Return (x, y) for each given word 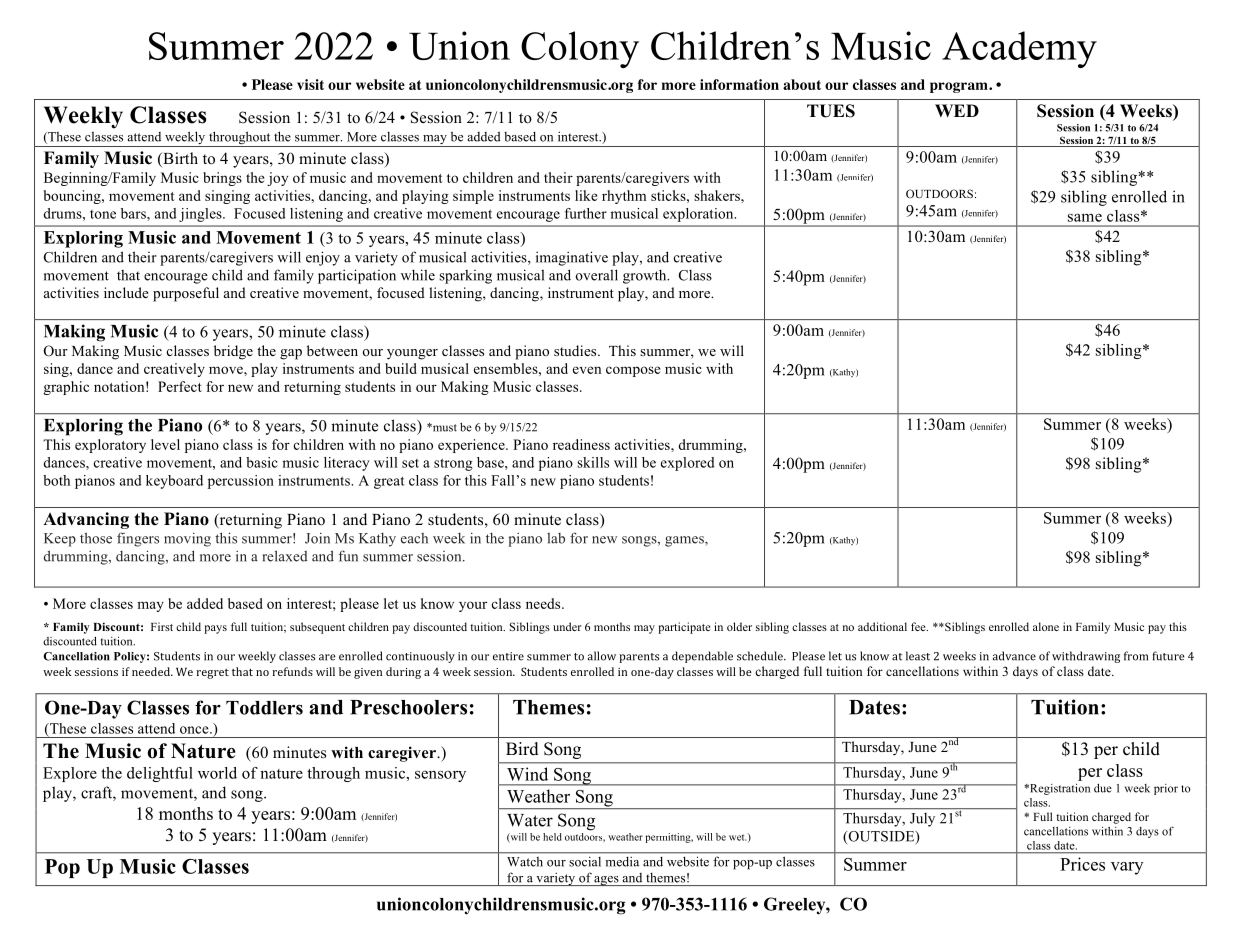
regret (212, 674)
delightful (160, 774)
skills (593, 462)
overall (597, 275)
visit (310, 84)
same (1085, 217)
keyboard (174, 482)
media (622, 862)
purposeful (186, 294)
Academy (1019, 49)
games (685, 541)
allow (602, 656)
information (739, 84)
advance (1014, 656)
